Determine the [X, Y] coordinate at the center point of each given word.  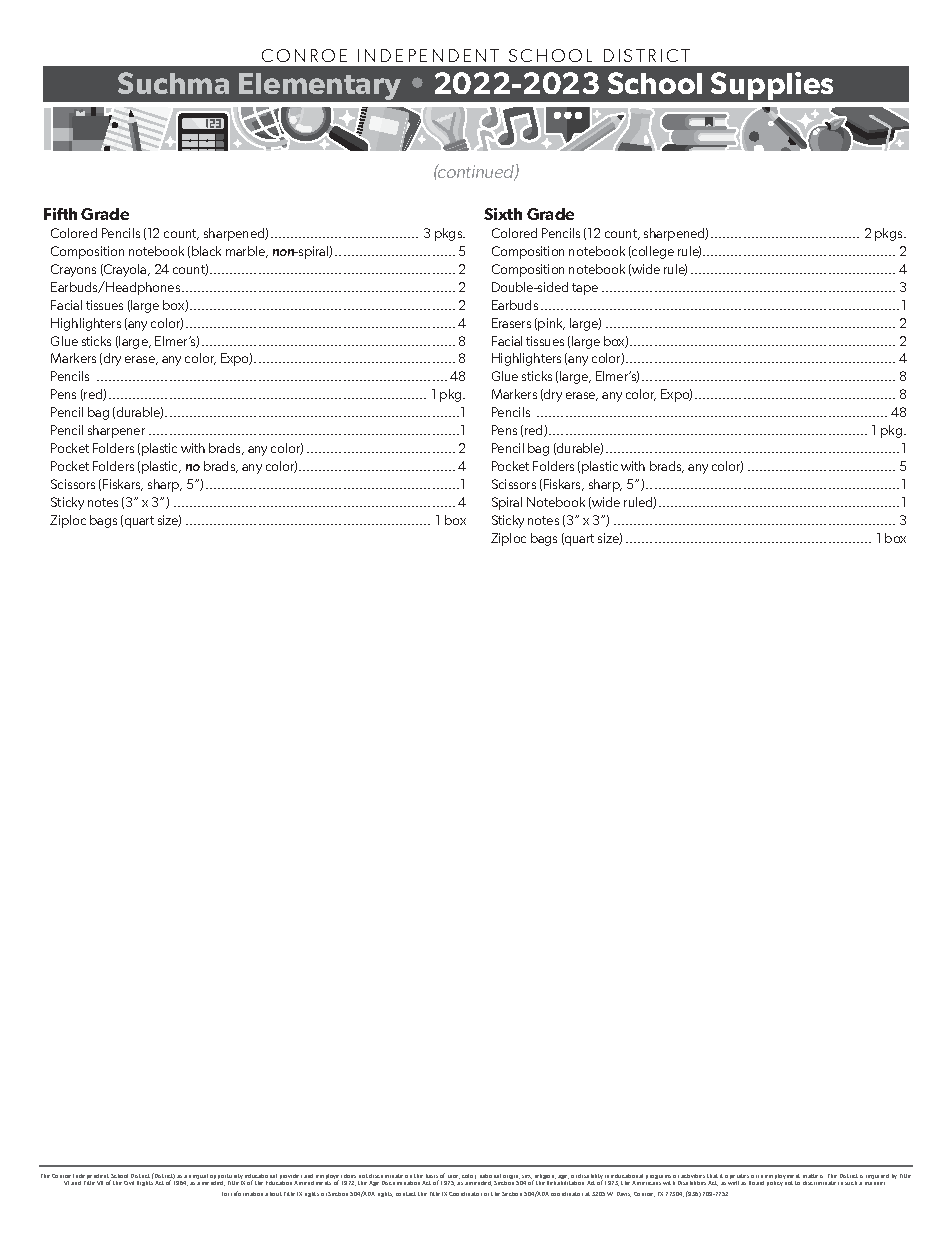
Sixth [503, 214]
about [273, 1194]
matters [813, 1176]
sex [528, 1178]
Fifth [60, 214]
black [206, 251]
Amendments [312, 1183]
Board [756, 1183]
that [712, 1176]
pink [551, 324]
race [454, 1177]
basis [432, 1177]
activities [693, 1176]
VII [100, 1183]
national [490, 1176]
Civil [129, 1183]
